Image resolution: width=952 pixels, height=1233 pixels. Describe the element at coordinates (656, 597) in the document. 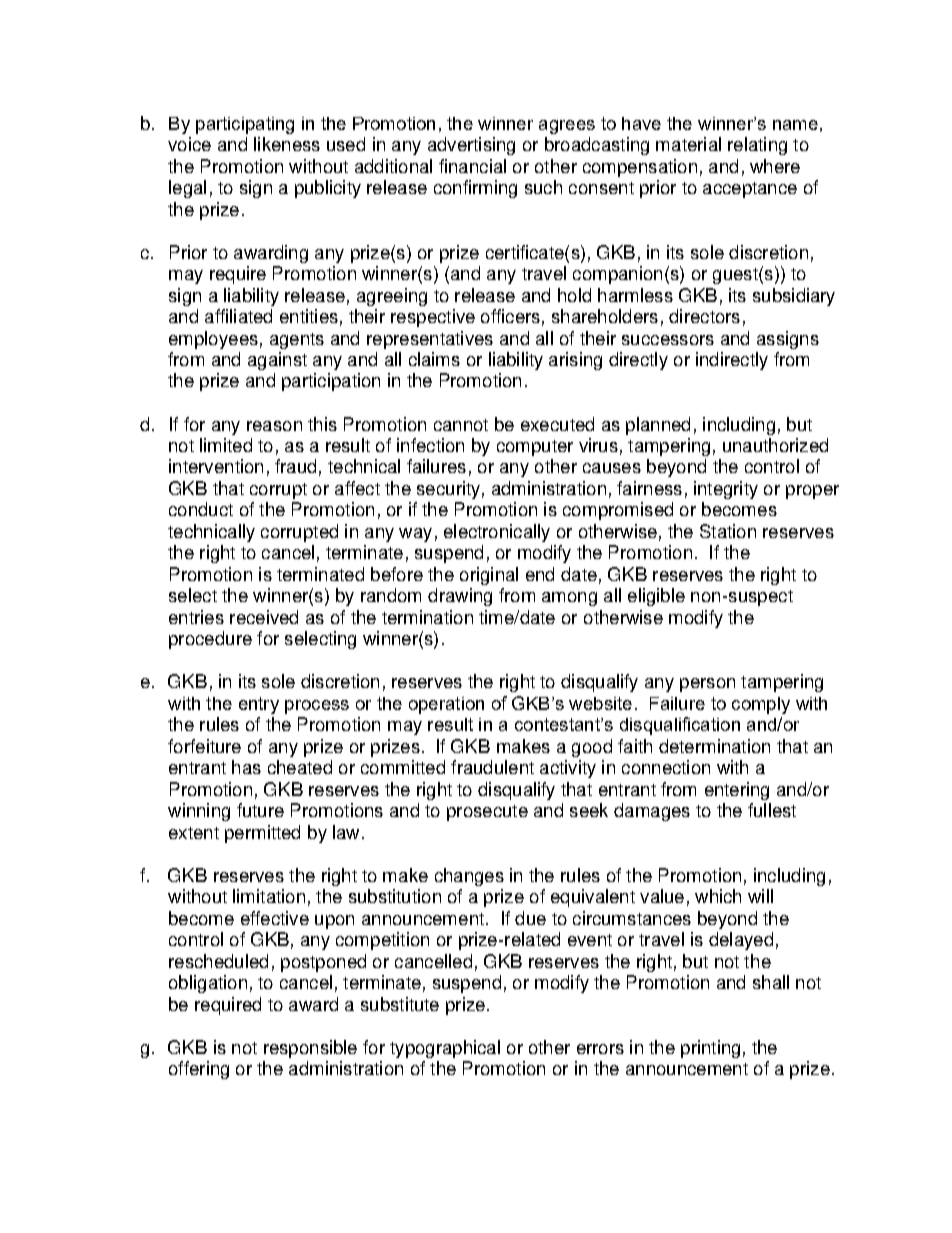

I see `eligible` at that location.
